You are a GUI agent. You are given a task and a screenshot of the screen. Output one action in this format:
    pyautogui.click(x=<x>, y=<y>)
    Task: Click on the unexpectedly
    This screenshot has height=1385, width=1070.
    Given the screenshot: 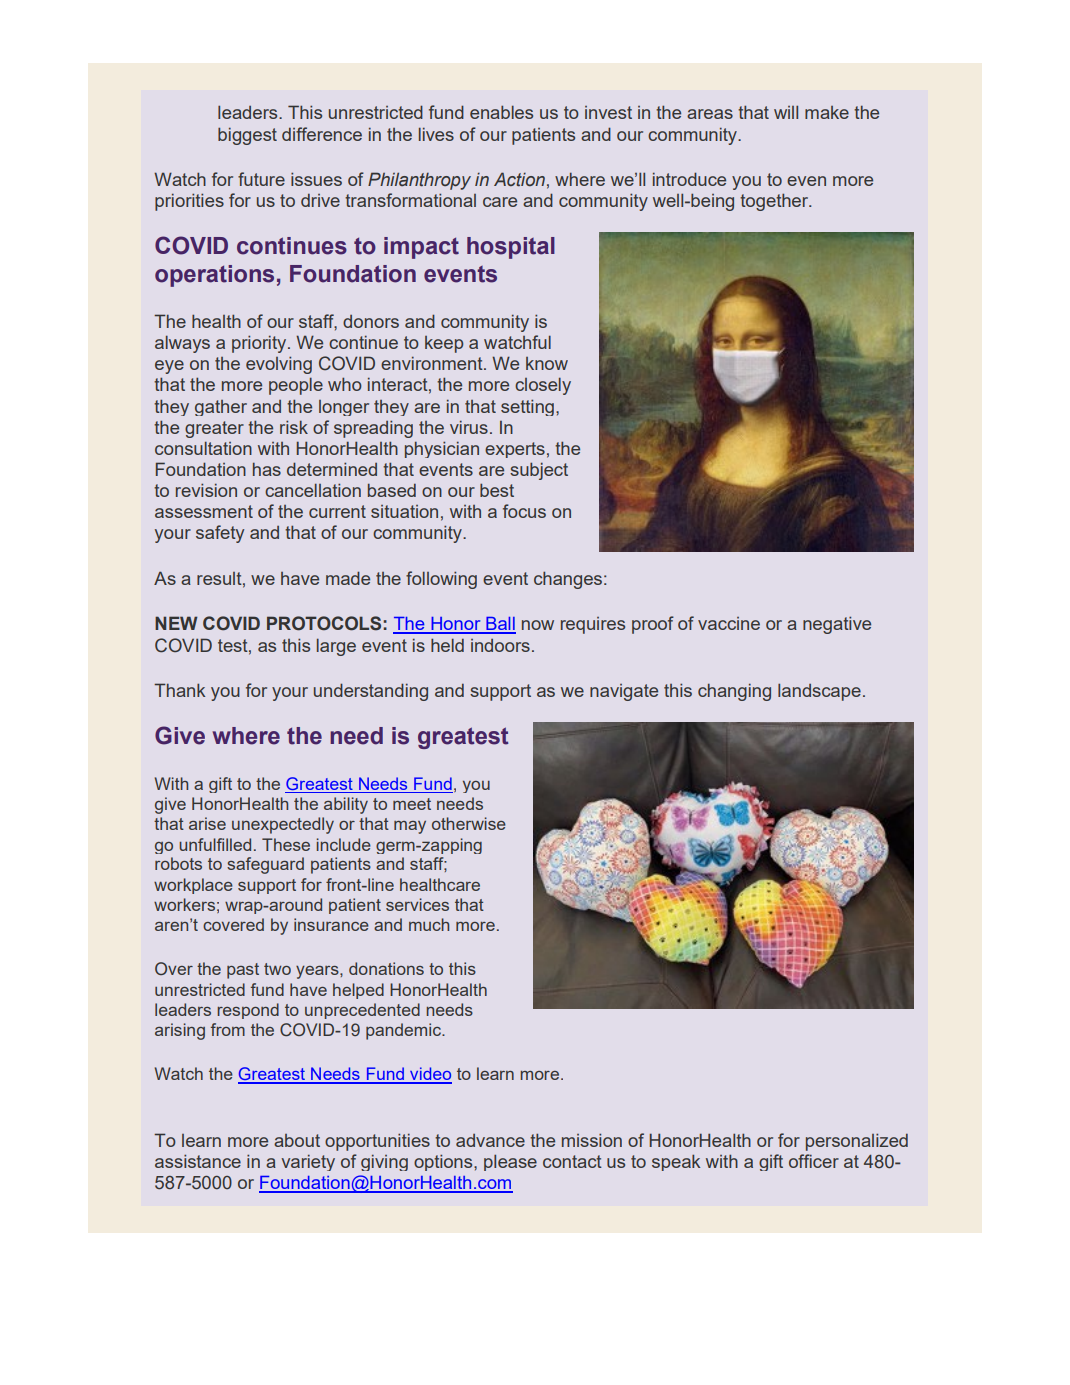 What is the action you would take?
    pyautogui.click(x=283, y=825)
